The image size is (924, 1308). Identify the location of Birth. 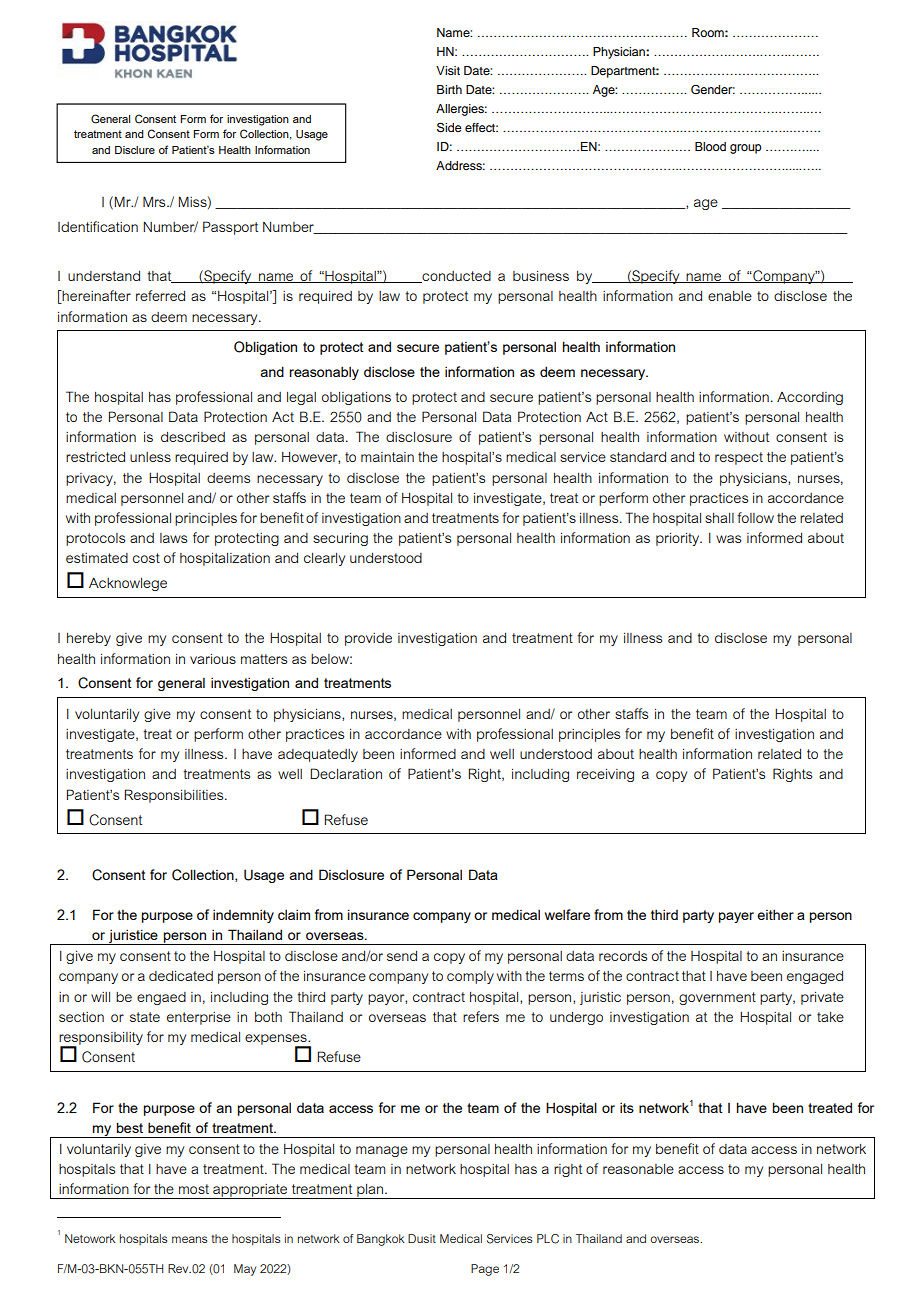
(449, 89).
